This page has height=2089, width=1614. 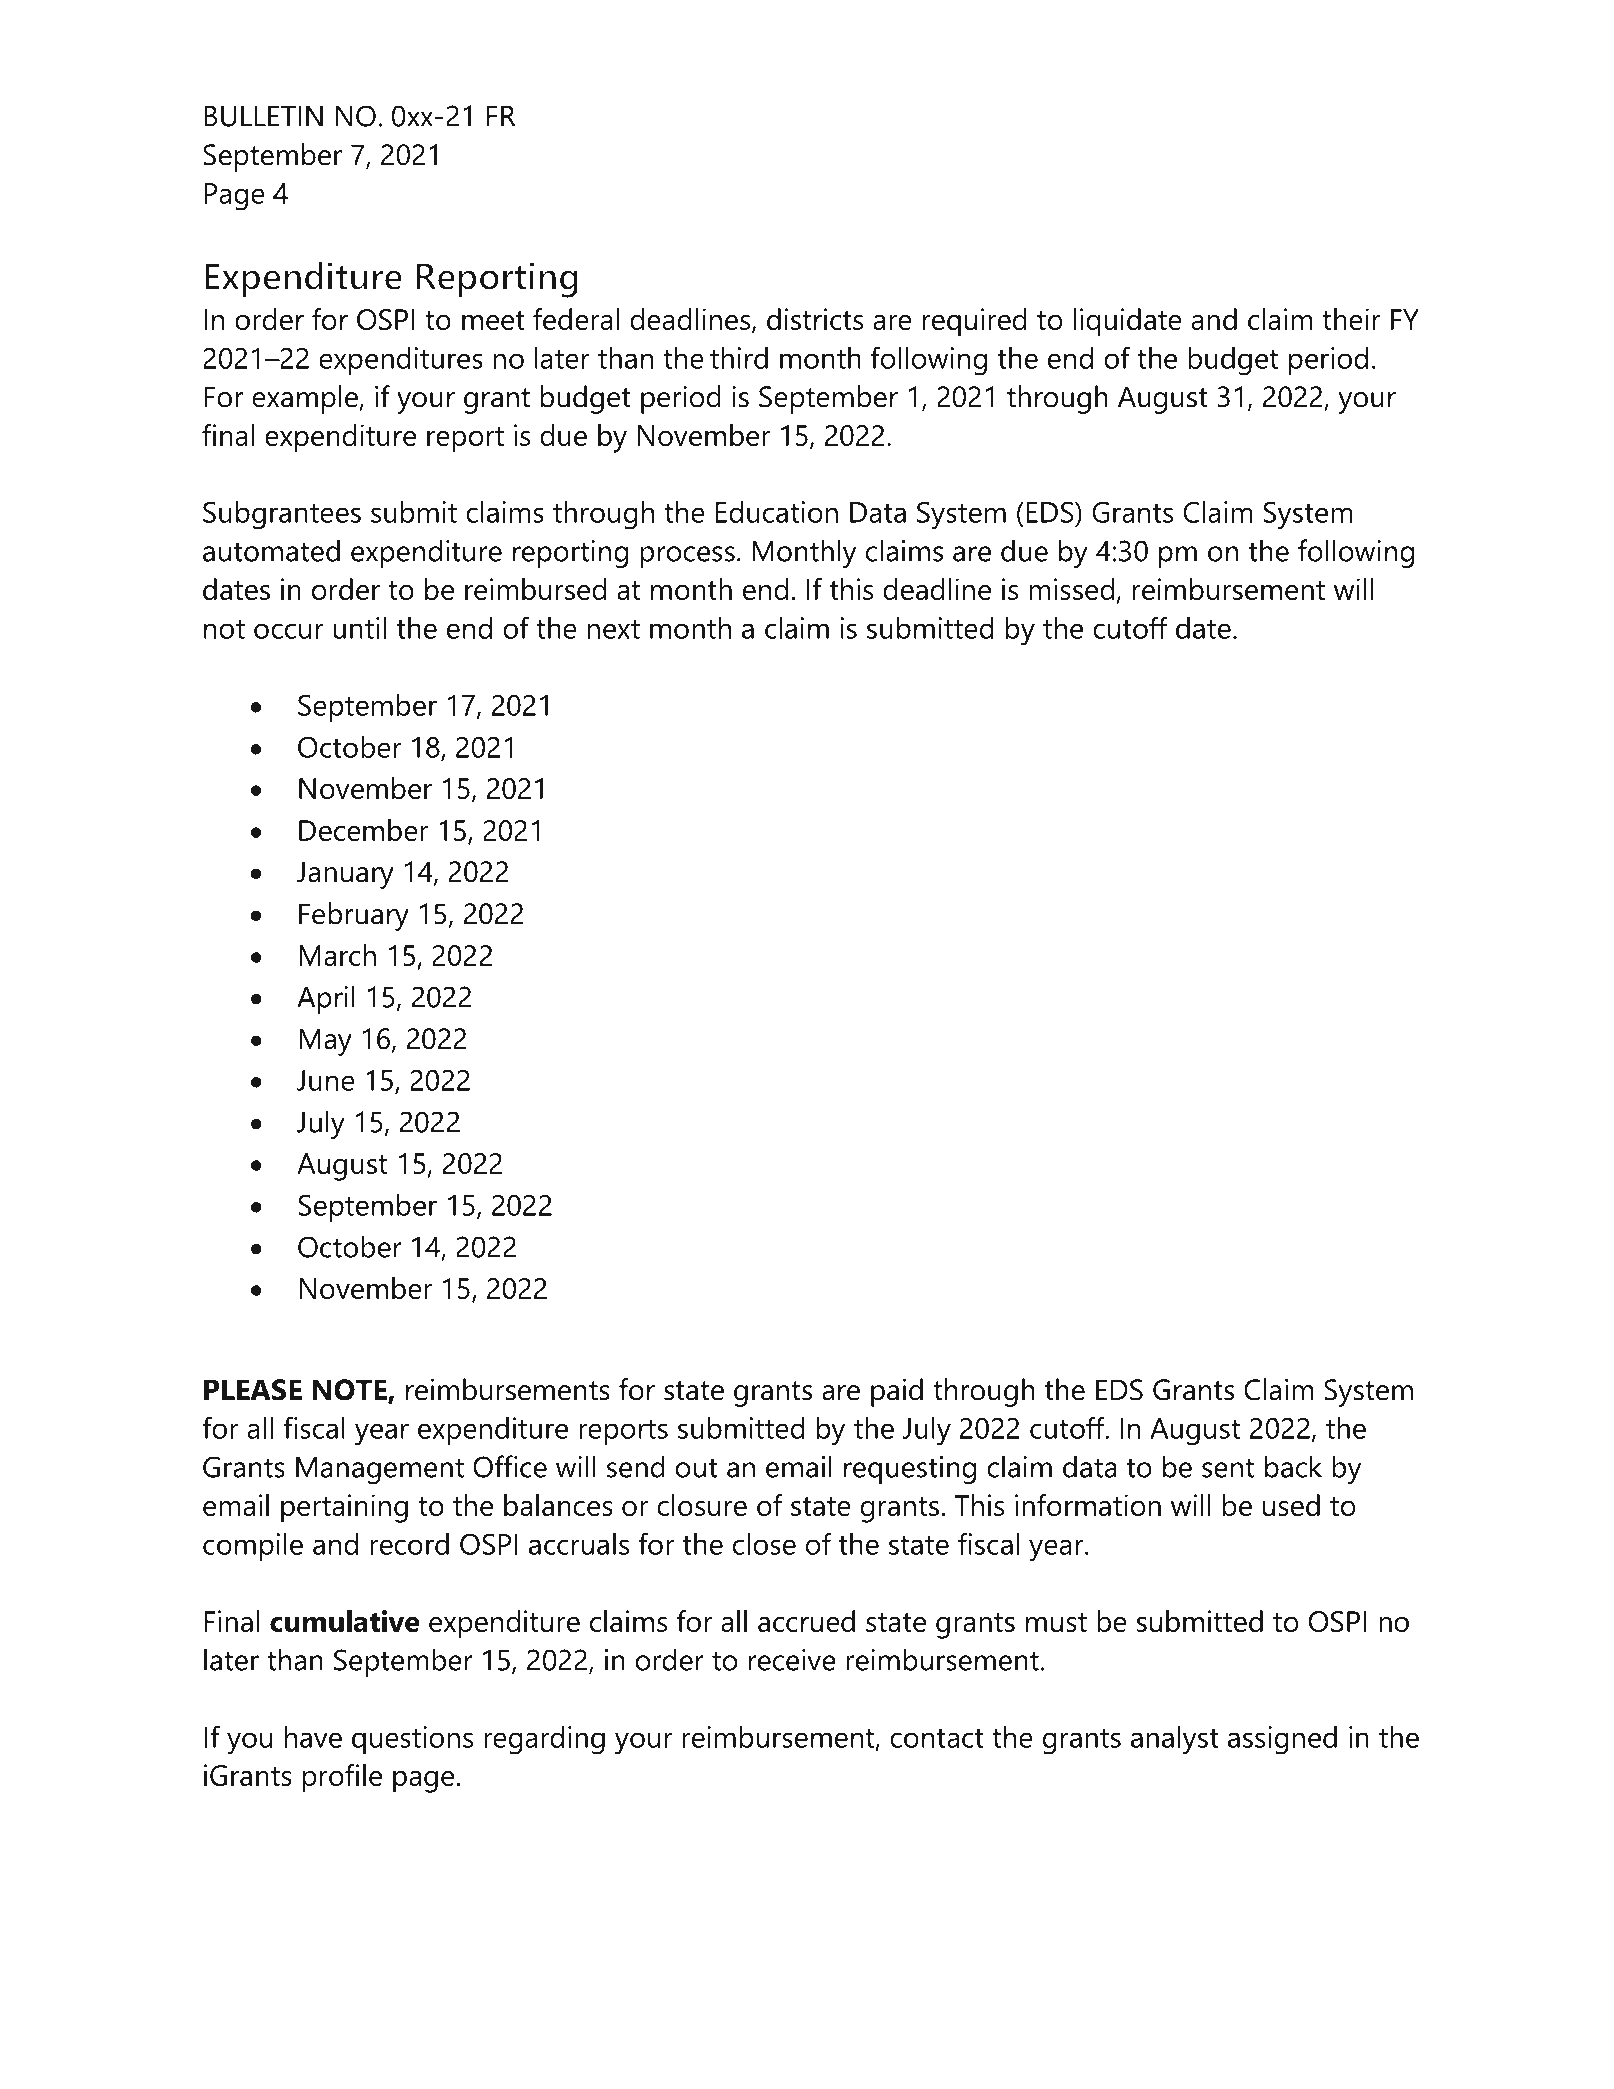 What do you see at coordinates (1175, 1740) in the page?
I see `analyst` at bounding box center [1175, 1740].
